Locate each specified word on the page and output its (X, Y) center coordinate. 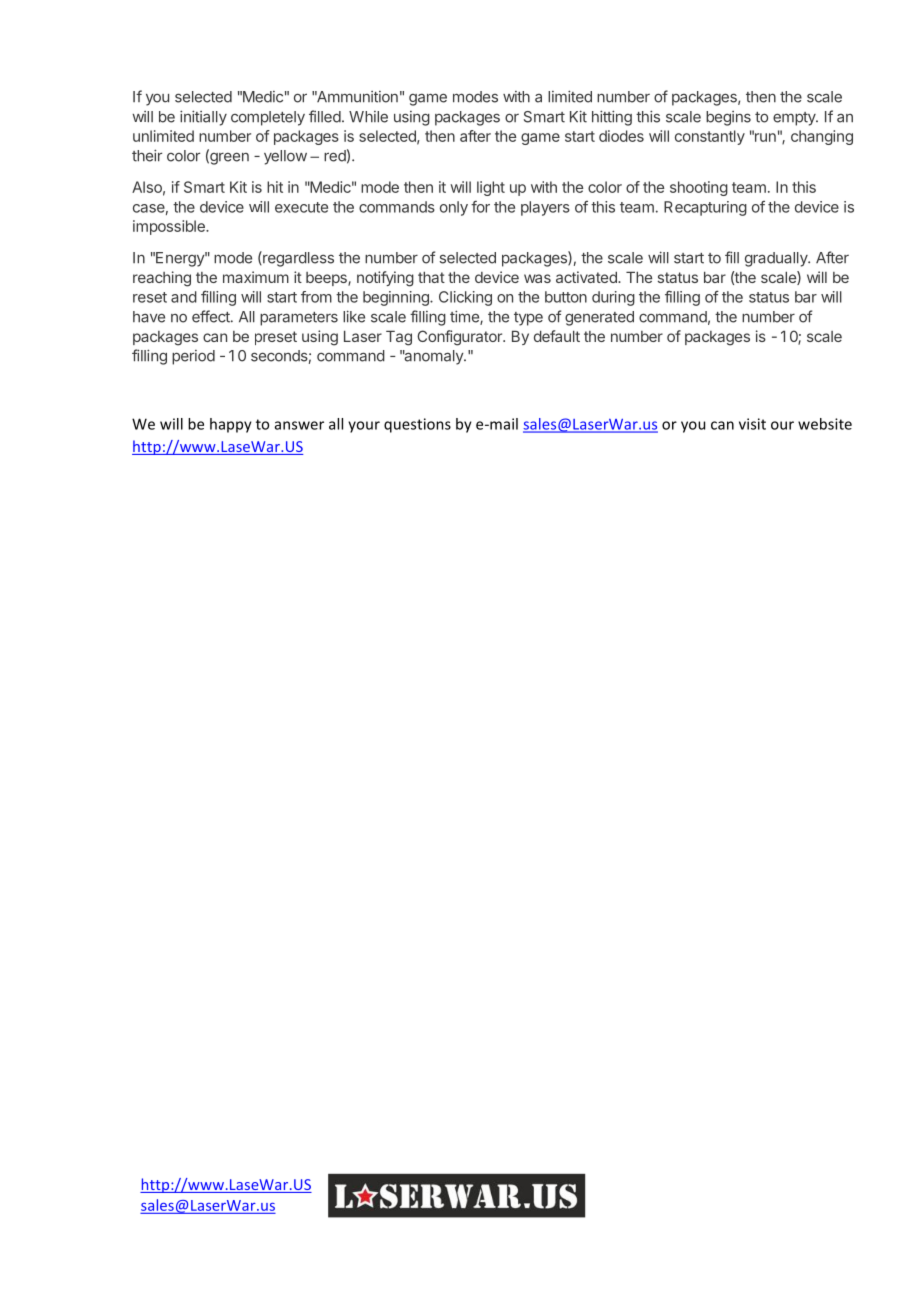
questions (417, 425)
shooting (699, 188)
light (491, 188)
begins (728, 118)
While (368, 117)
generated (599, 318)
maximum (256, 277)
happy (231, 425)
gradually (777, 259)
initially (203, 118)
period (193, 357)
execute (301, 207)
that (431, 277)
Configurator (460, 338)
